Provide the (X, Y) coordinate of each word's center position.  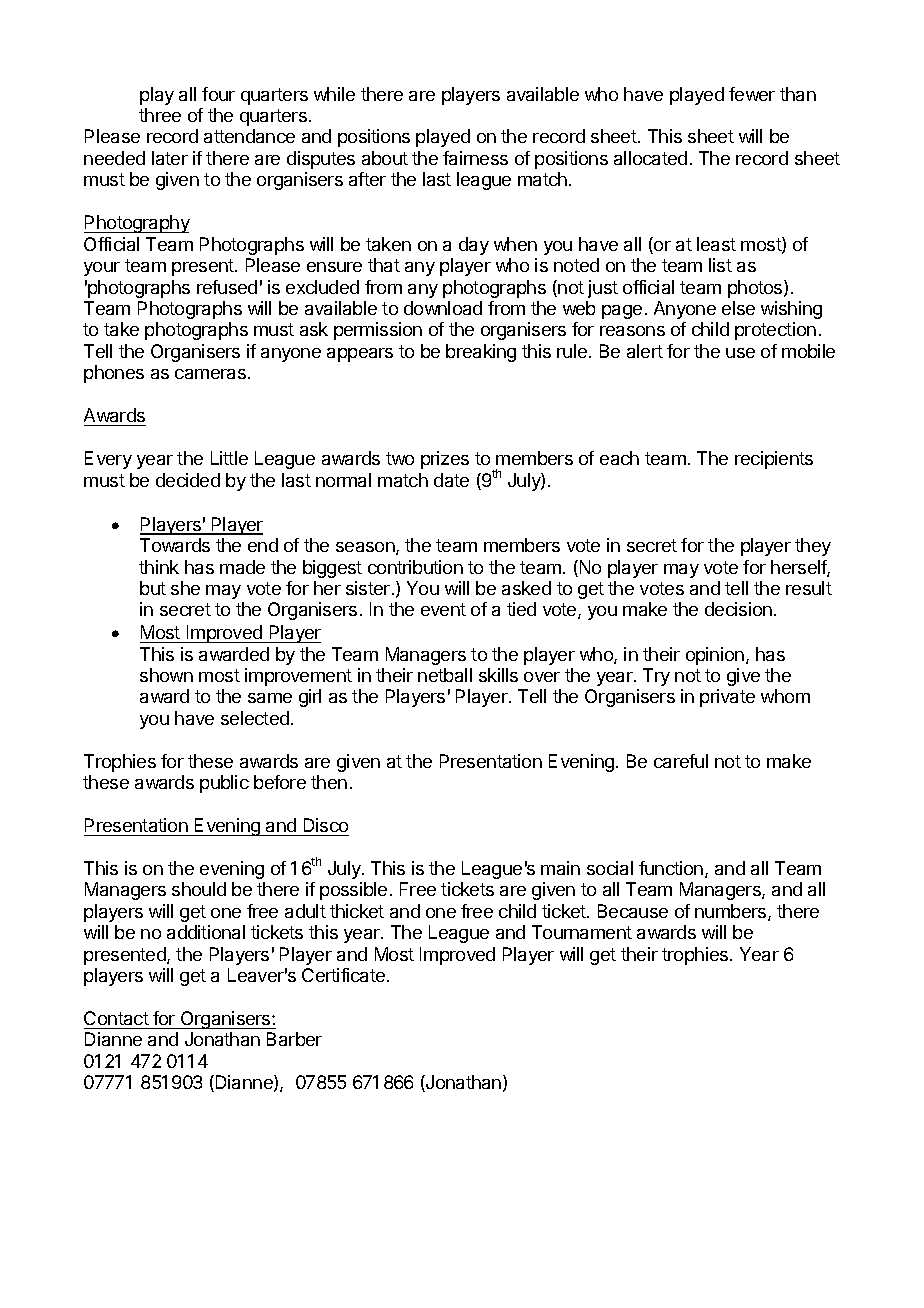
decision (738, 609)
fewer (752, 94)
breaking (481, 353)
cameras (210, 374)
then (329, 782)
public (224, 784)
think (159, 567)
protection (775, 331)
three (160, 115)
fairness (475, 158)
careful (681, 761)
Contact (116, 1018)
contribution (415, 567)
